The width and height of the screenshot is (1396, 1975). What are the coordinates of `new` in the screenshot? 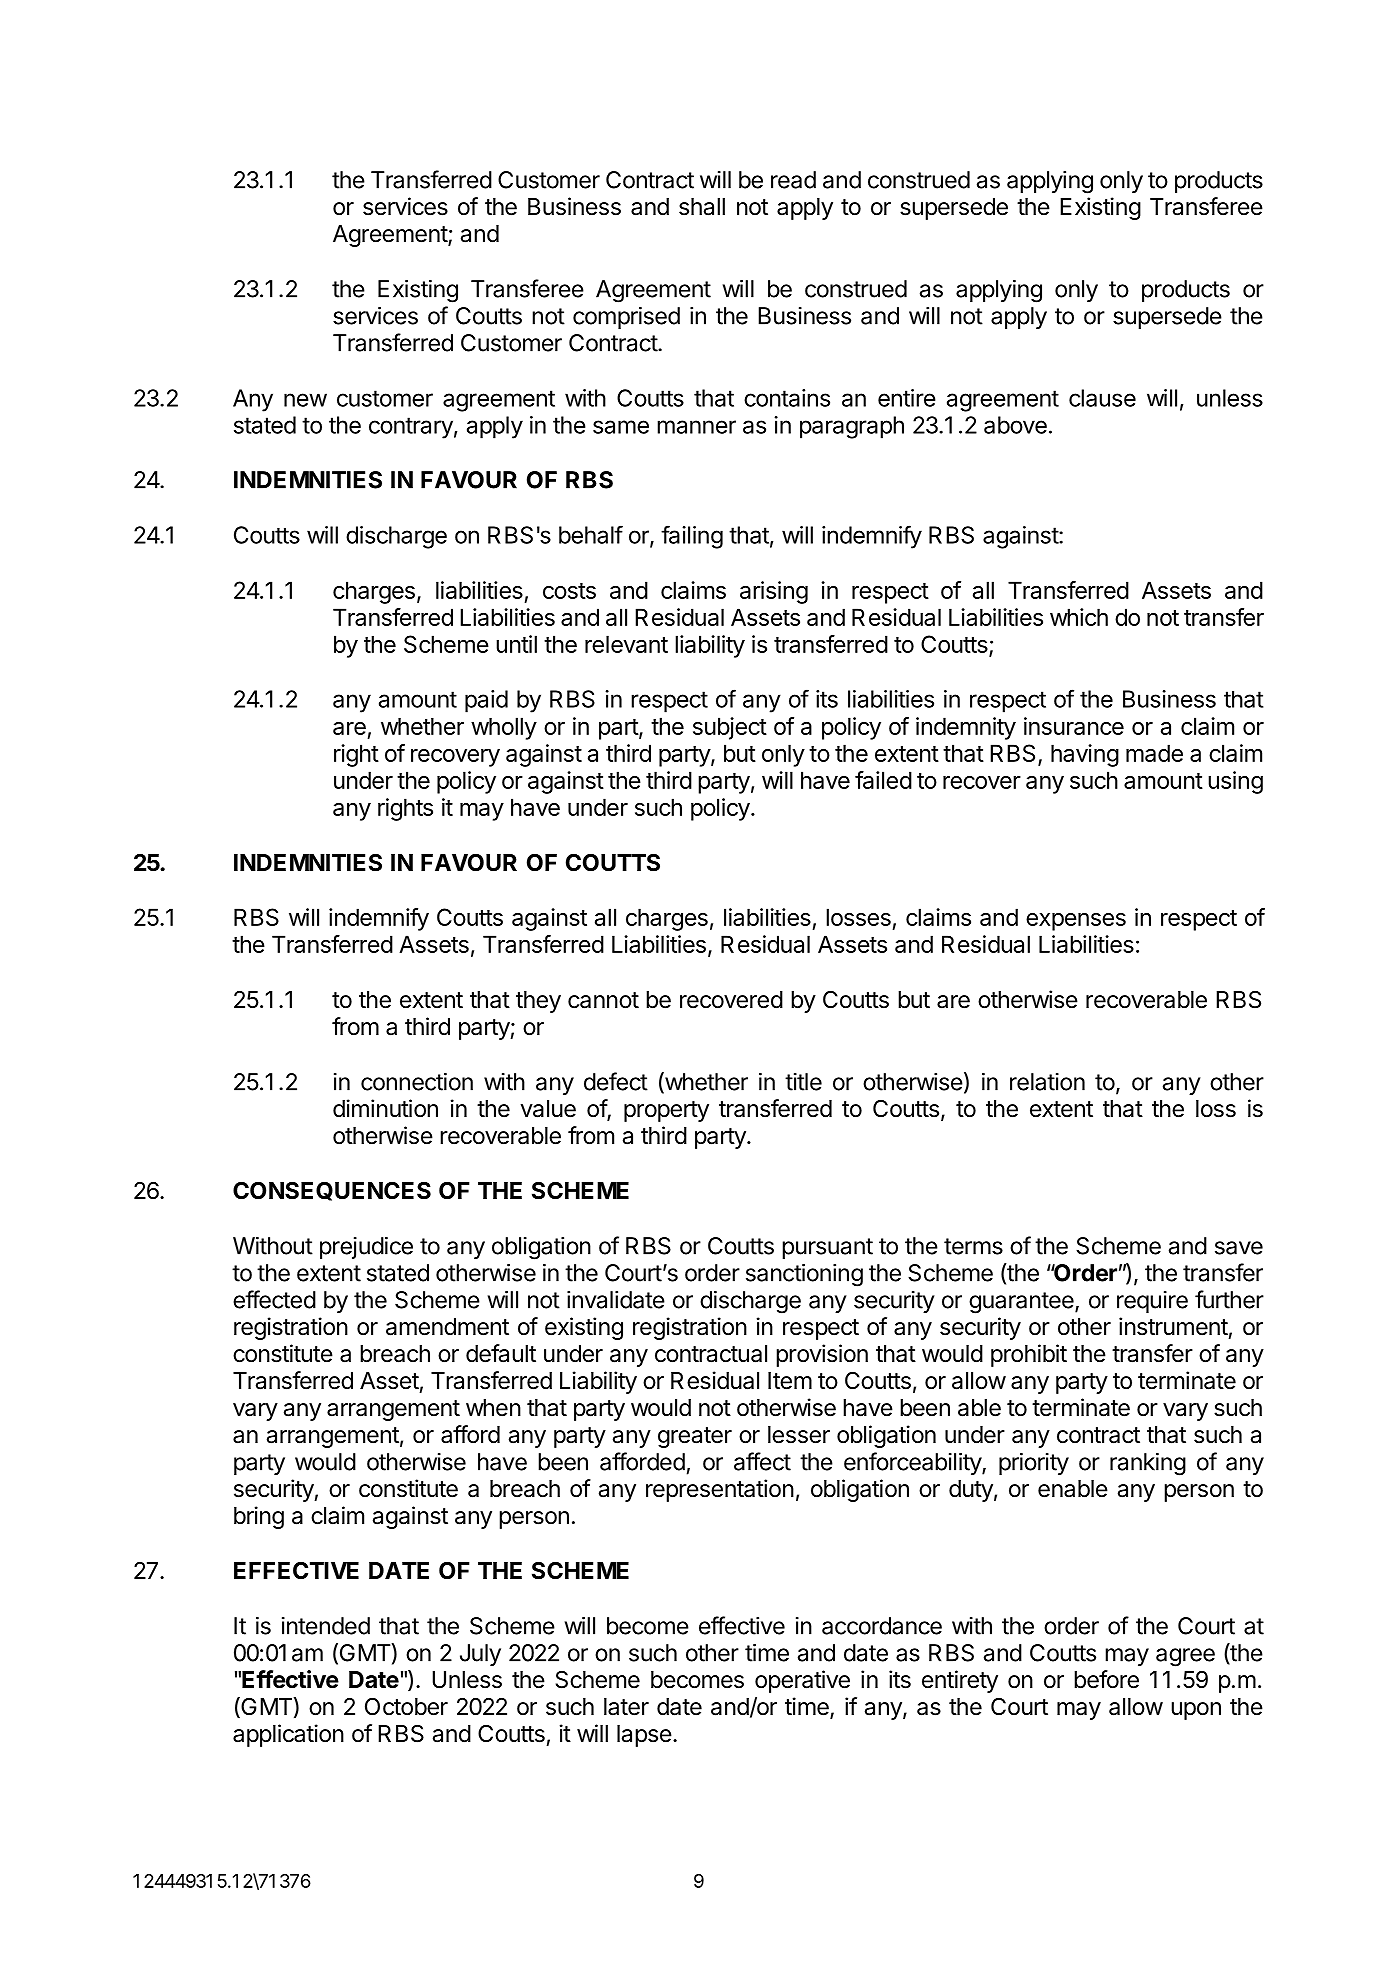 It's located at (305, 400).
